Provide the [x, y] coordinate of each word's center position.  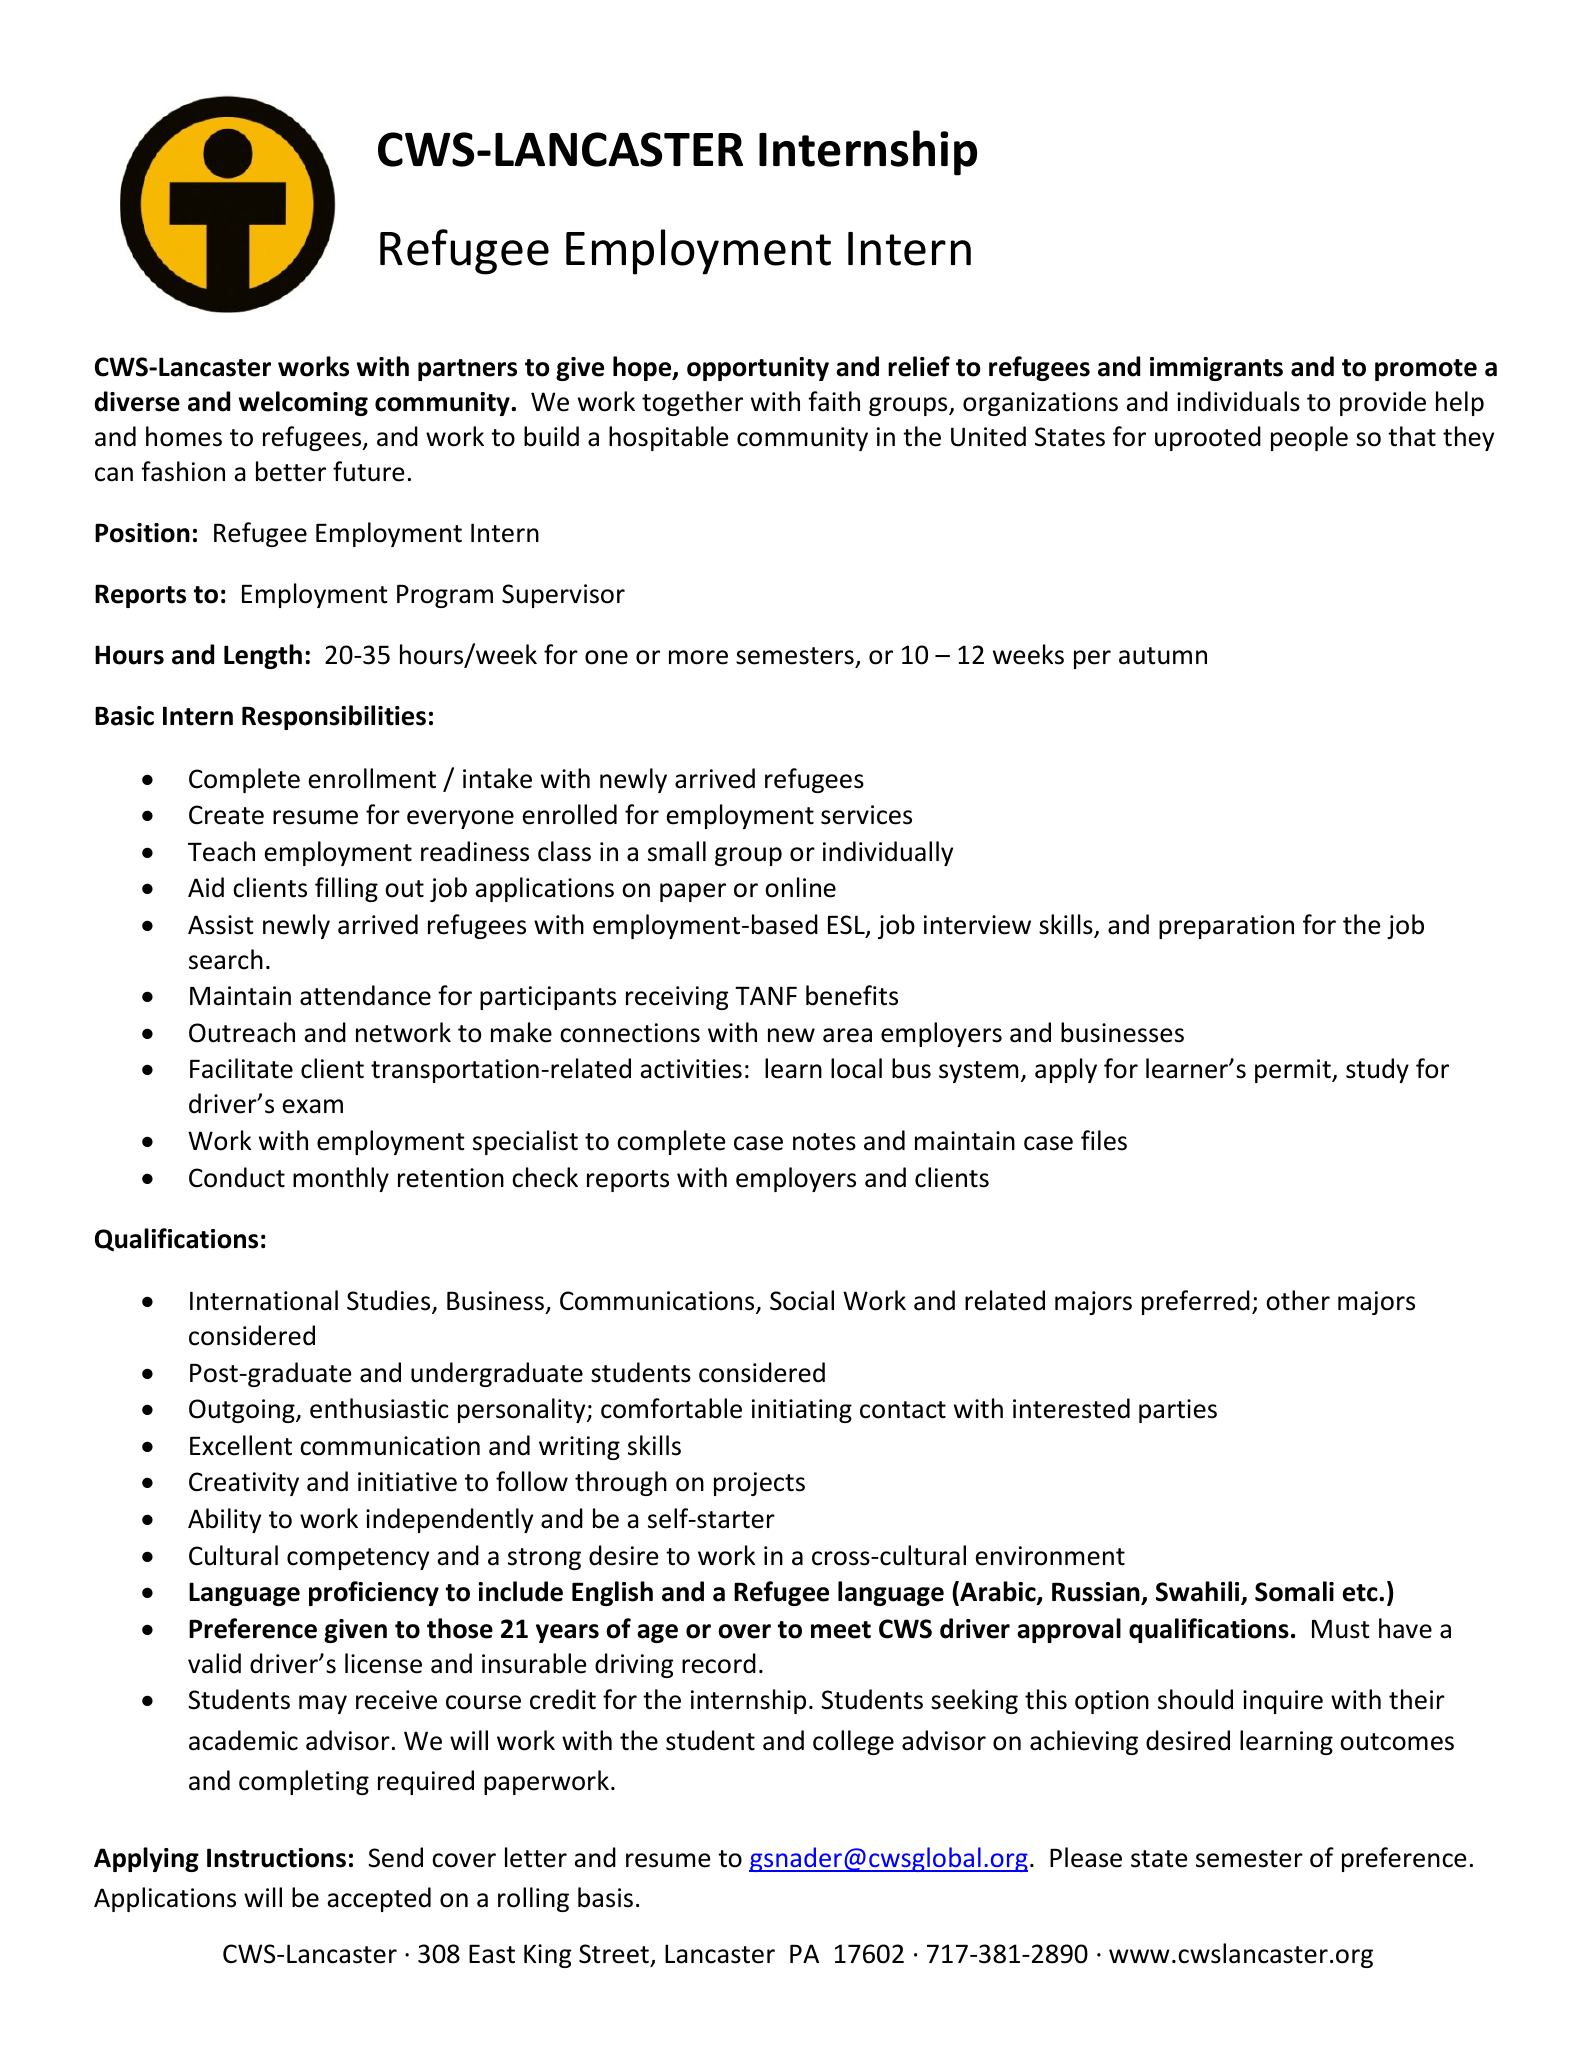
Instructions [276, 1858]
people [1309, 438]
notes [824, 1142]
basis [605, 1897]
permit [1294, 1071]
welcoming [303, 403]
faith [834, 401]
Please [1086, 1857]
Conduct [237, 1177]
